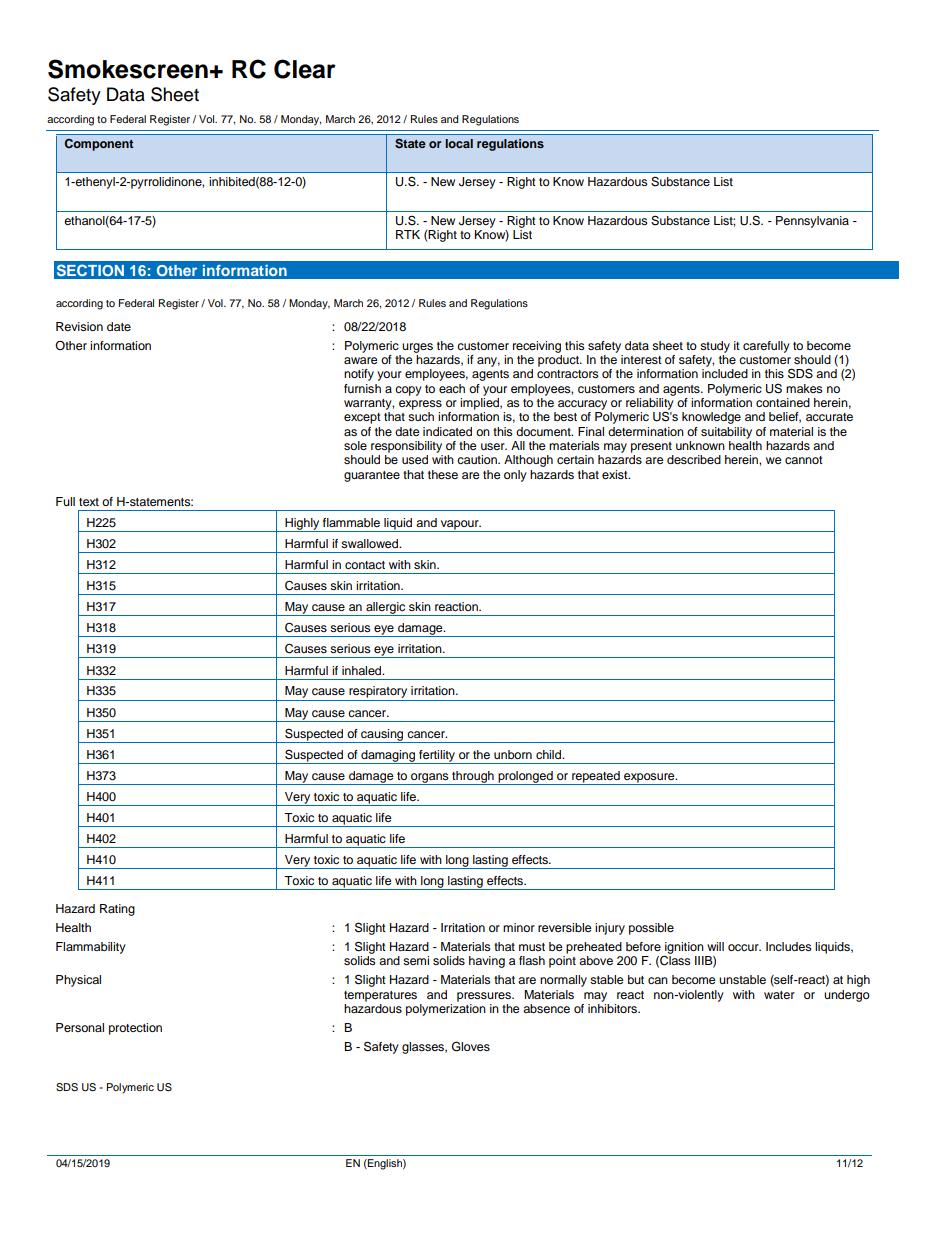 The width and height of the document is (952, 1233). Describe the element at coordinates (452, 388) in the document. I see `each` at that location.
